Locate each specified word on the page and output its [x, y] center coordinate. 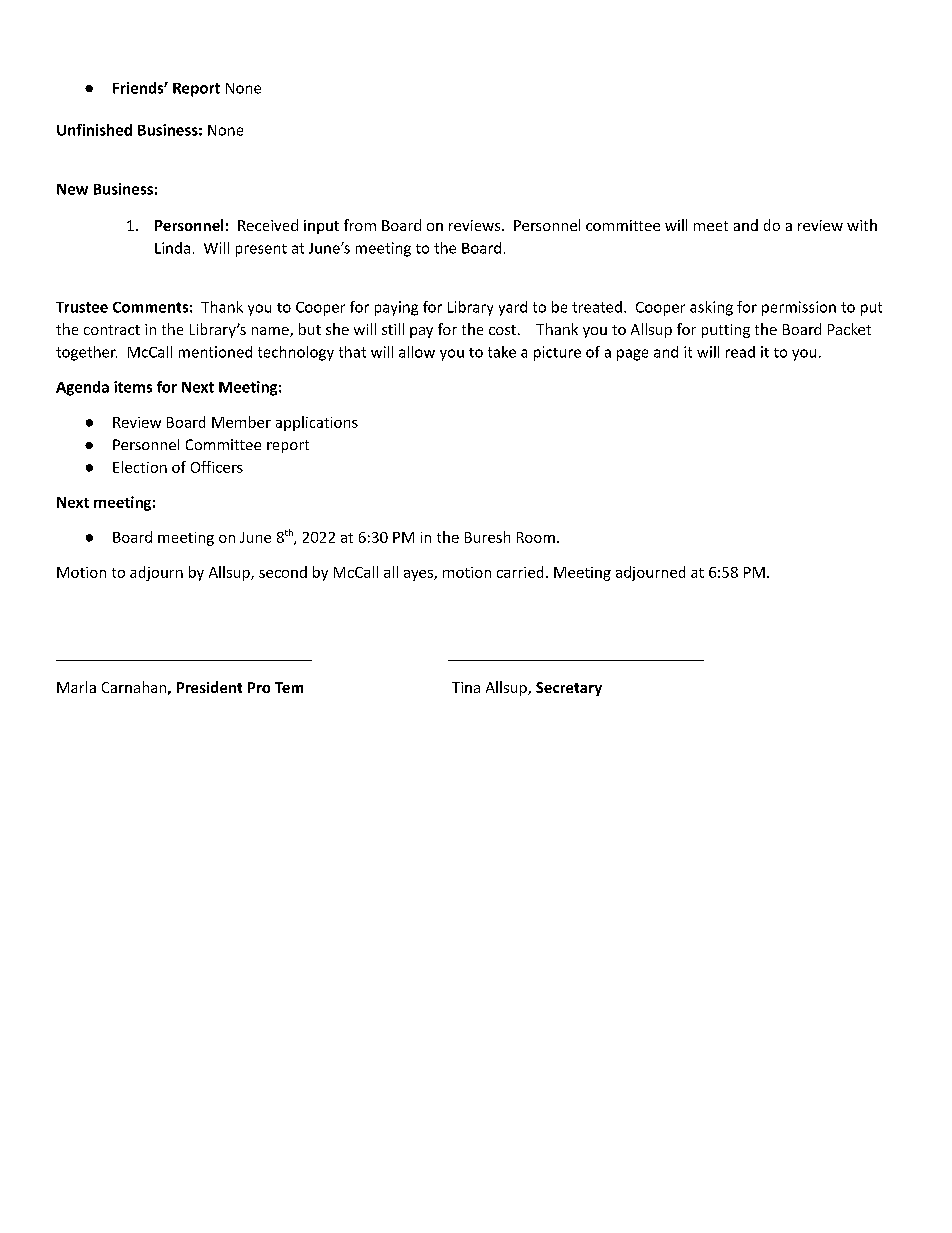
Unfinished [94, 130]
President [209, 687]
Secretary [569, 689]
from [360, 225]
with [862, 225]
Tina [466, 687]
